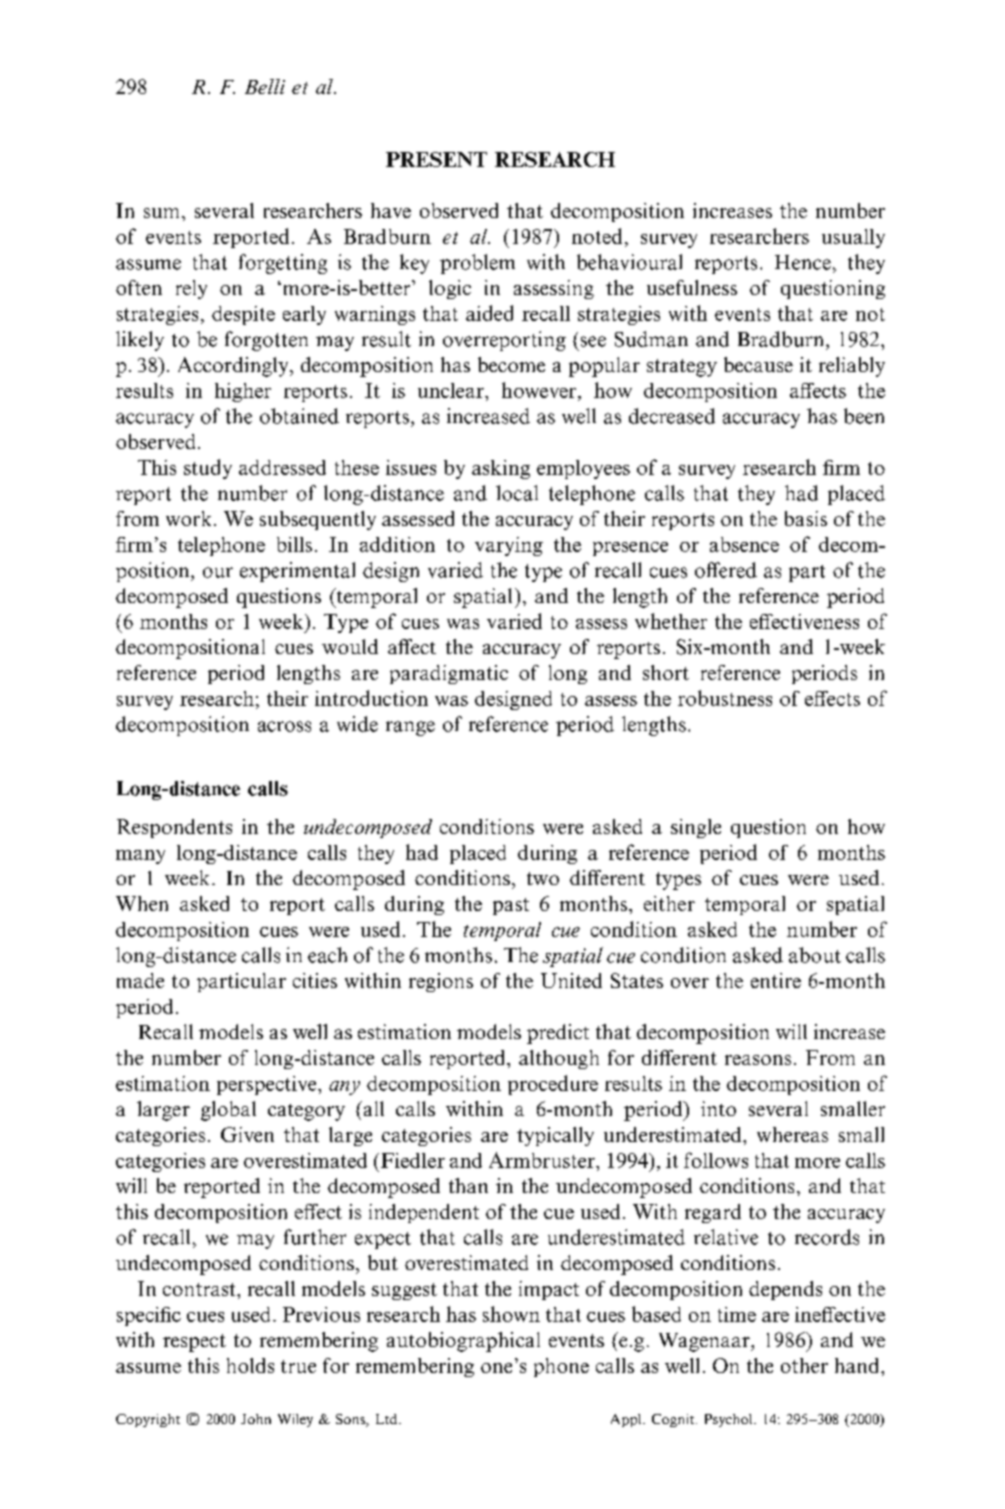 Image resolution: width=1005 pixels, height=1509 pixels. What do you see at coordinates (853, 238) in the screenshot?
I see `usually` at bounding box center [853, 238].
